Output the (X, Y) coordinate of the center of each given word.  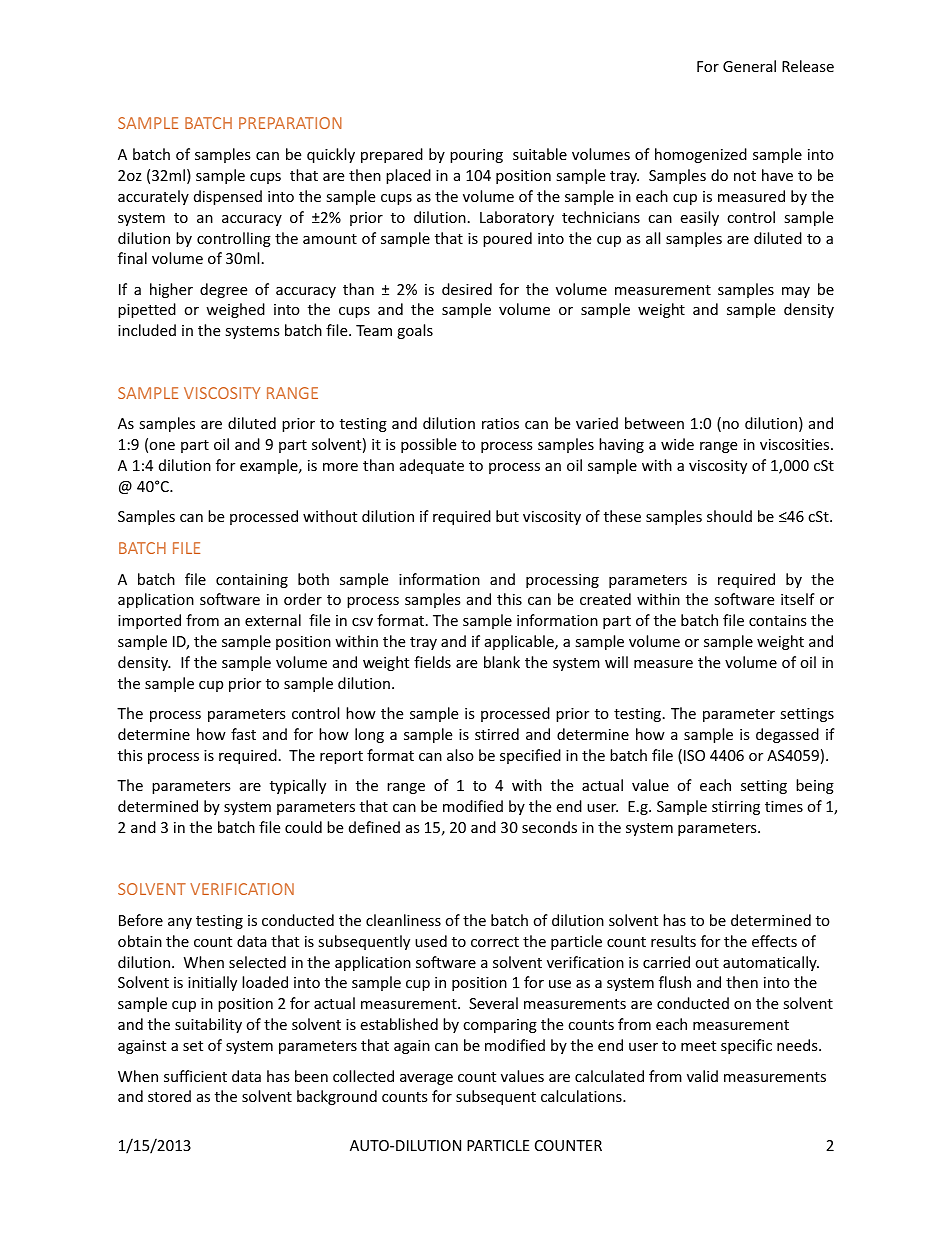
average (426, 1079)
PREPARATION (290, 123)
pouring (476, 156)
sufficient (195, 1076)
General (749, 66)
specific (746, 1046)
